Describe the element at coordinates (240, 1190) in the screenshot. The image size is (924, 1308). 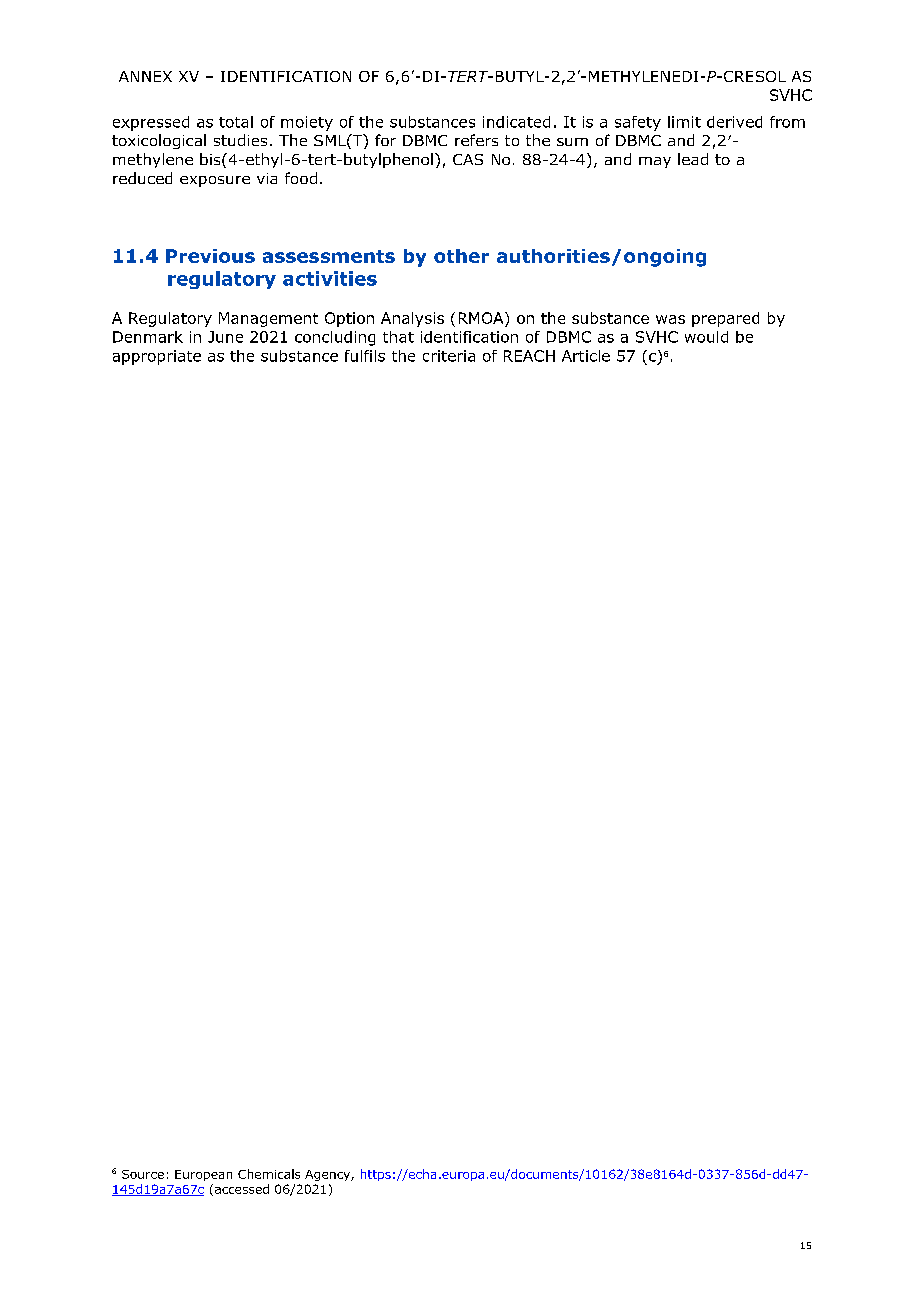
I see `accessed` at that location.
